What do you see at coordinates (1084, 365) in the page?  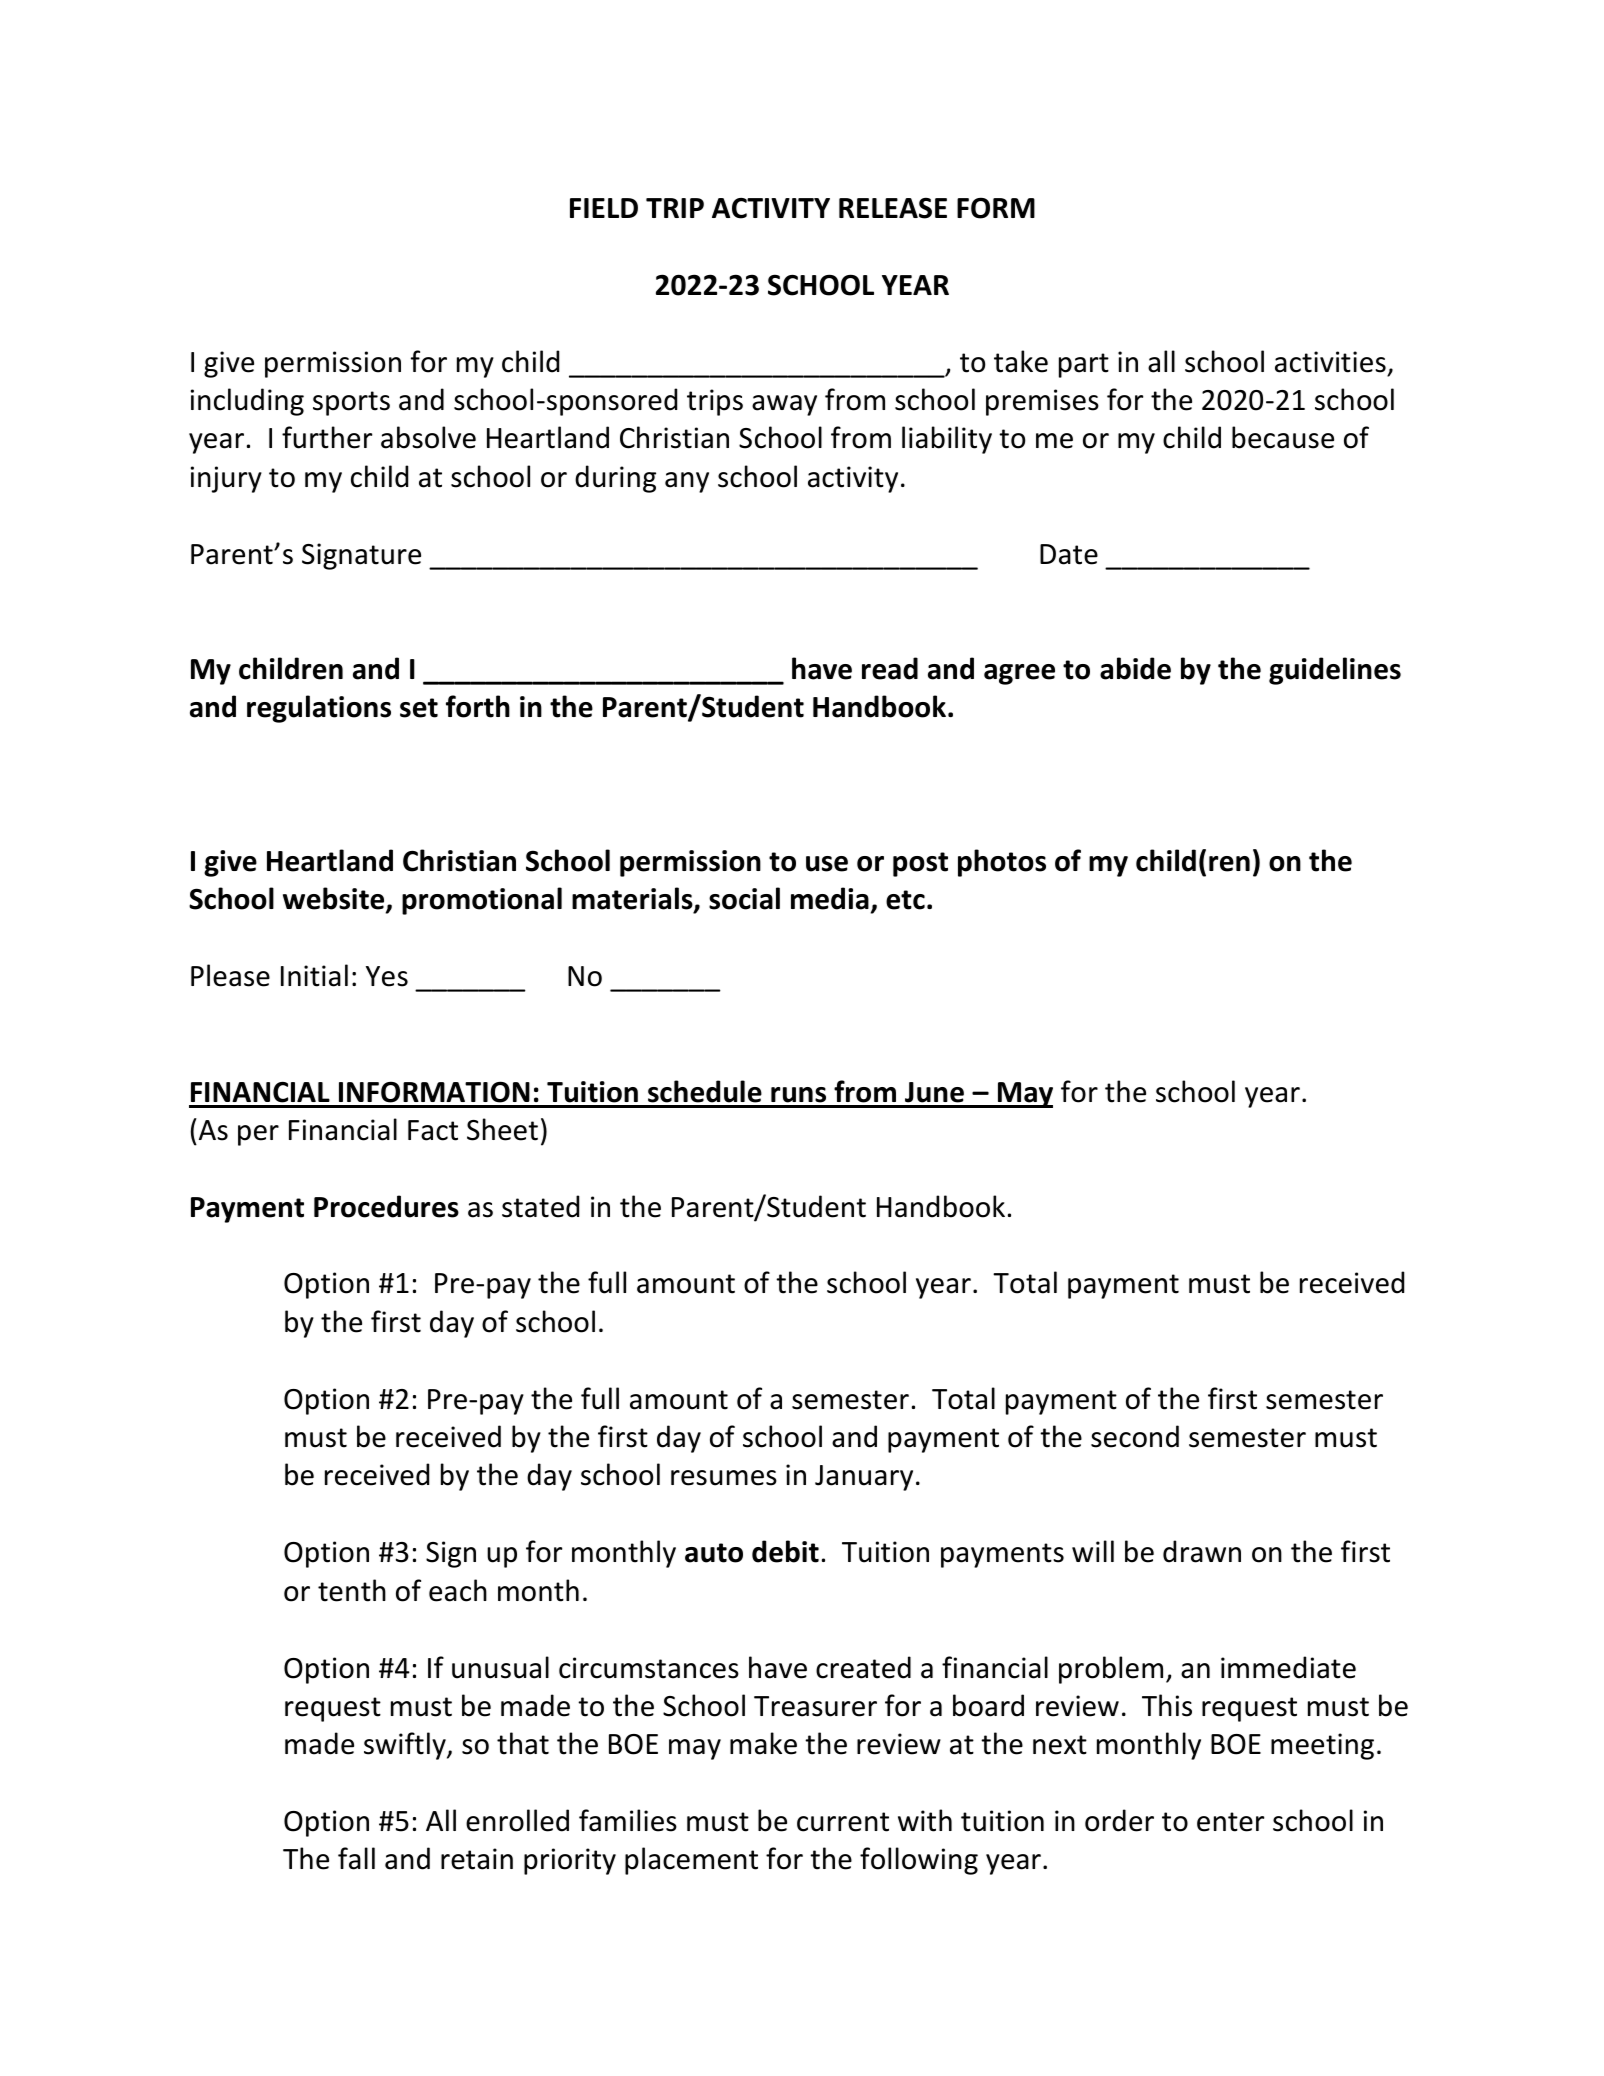 I see `part` at bounding box center [1084, 365].
